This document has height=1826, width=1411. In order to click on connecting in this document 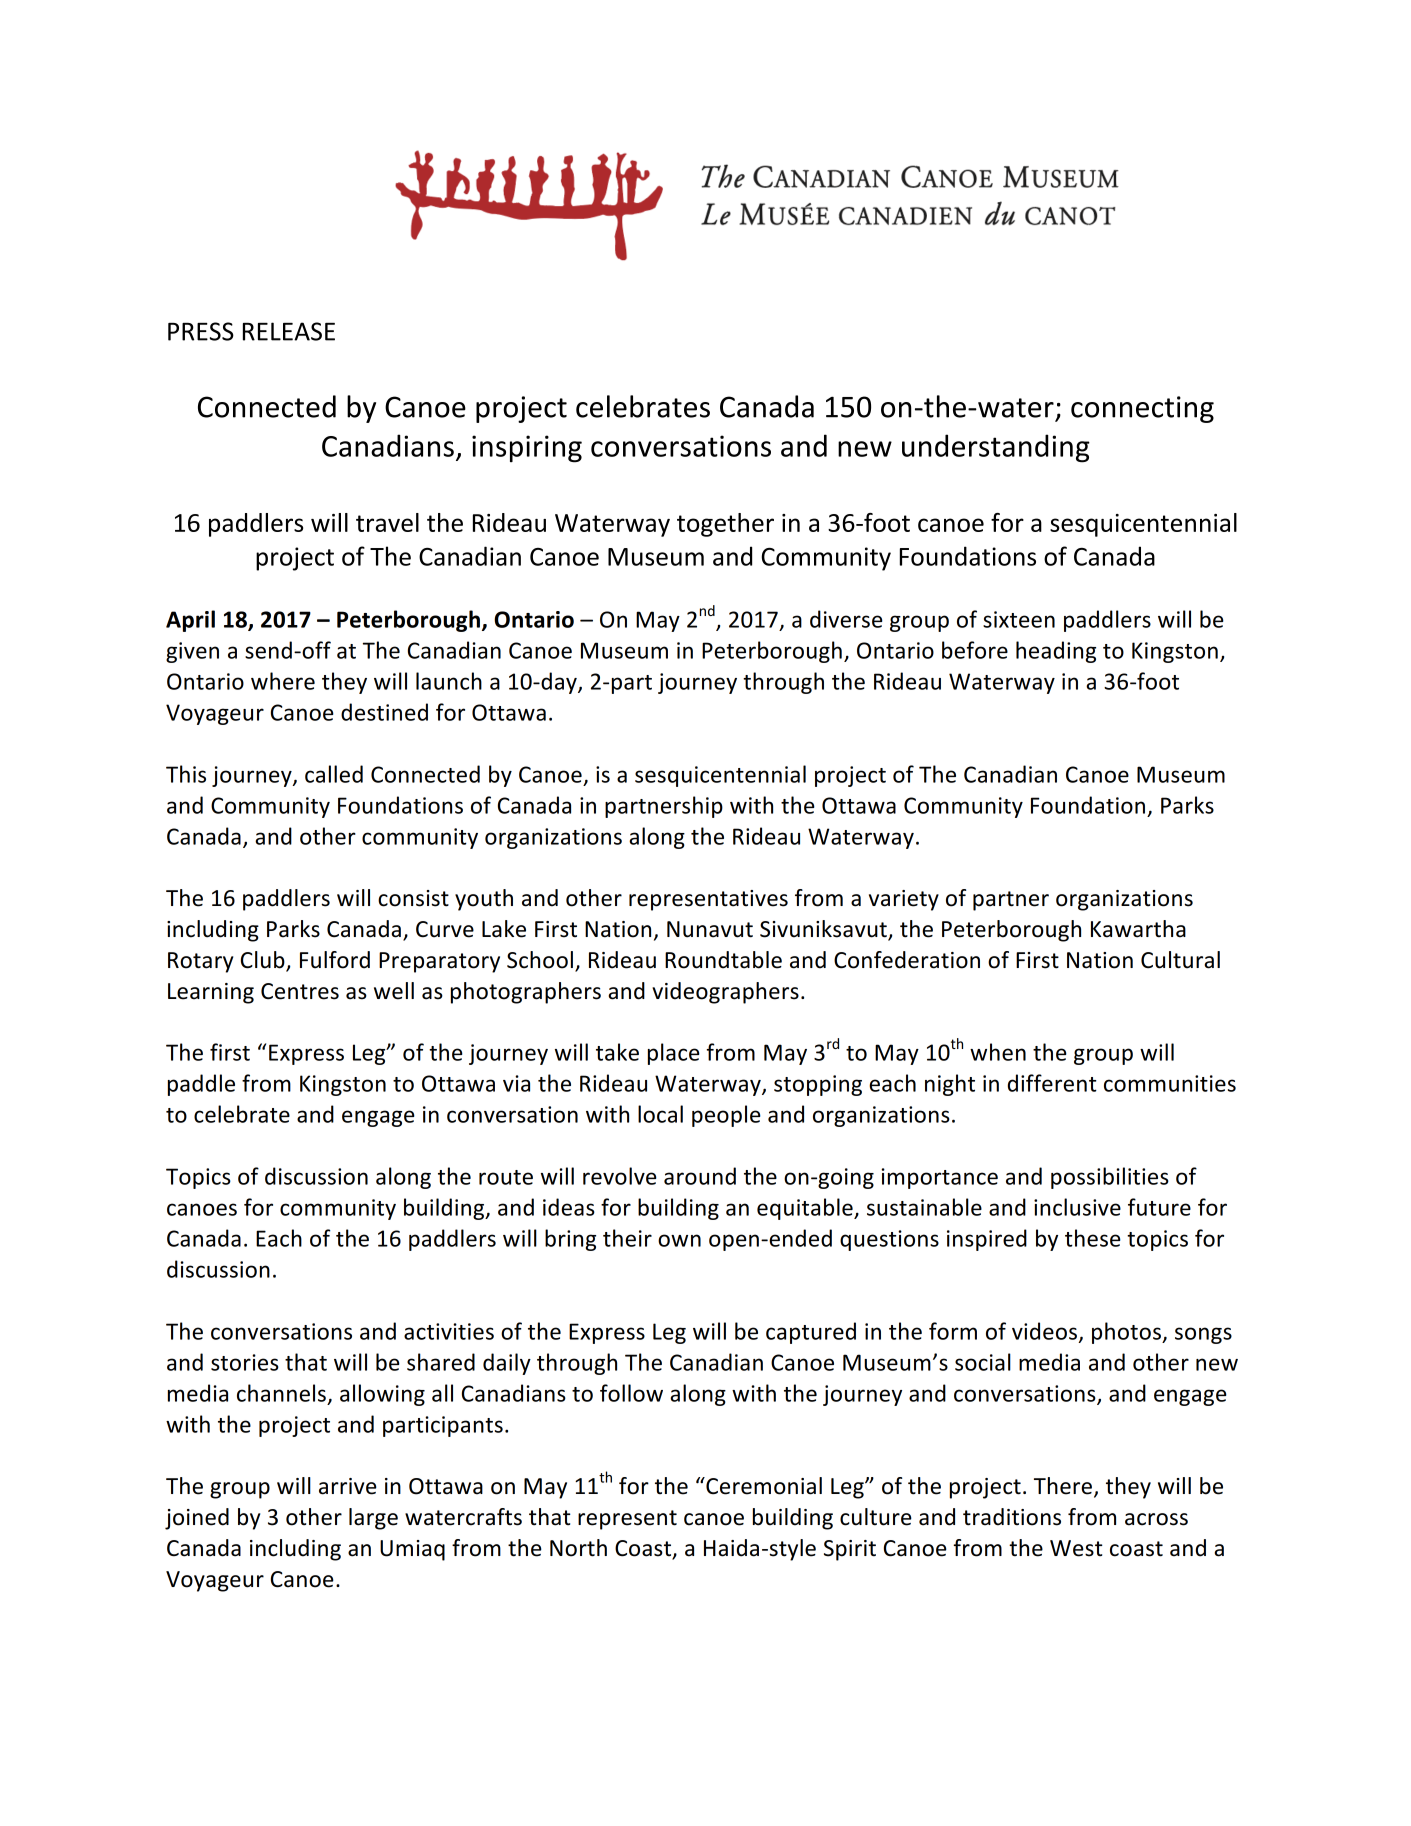, I will do `click(1142, 409)`.
